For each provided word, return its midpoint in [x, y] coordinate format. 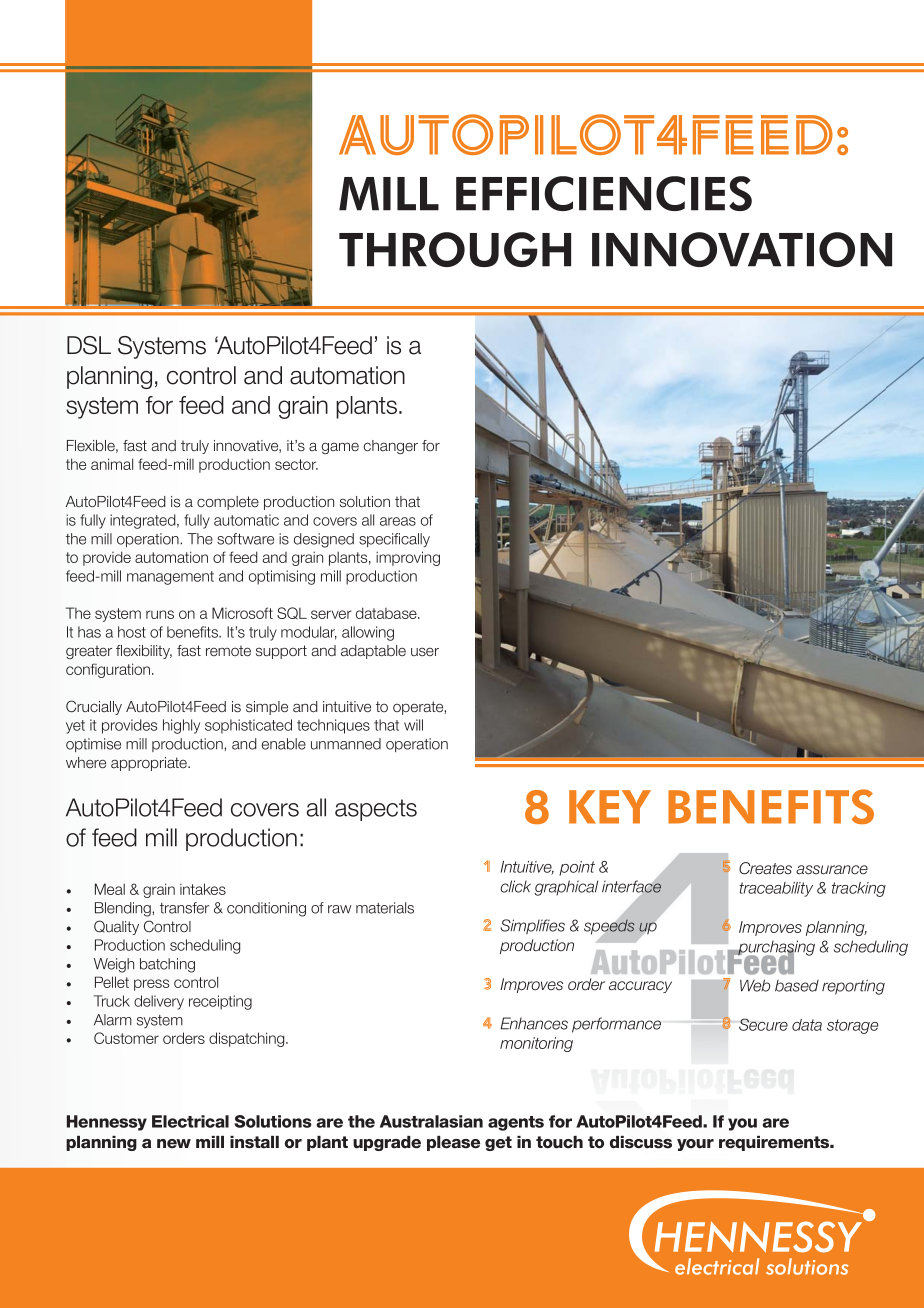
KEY [610, 807]
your [695, 1145]
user [425, 651]
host [132, 632]
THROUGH [455, 249]
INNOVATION [742, 249]
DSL [89, 345]
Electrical [190, 1121]
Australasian [431, 1121]
